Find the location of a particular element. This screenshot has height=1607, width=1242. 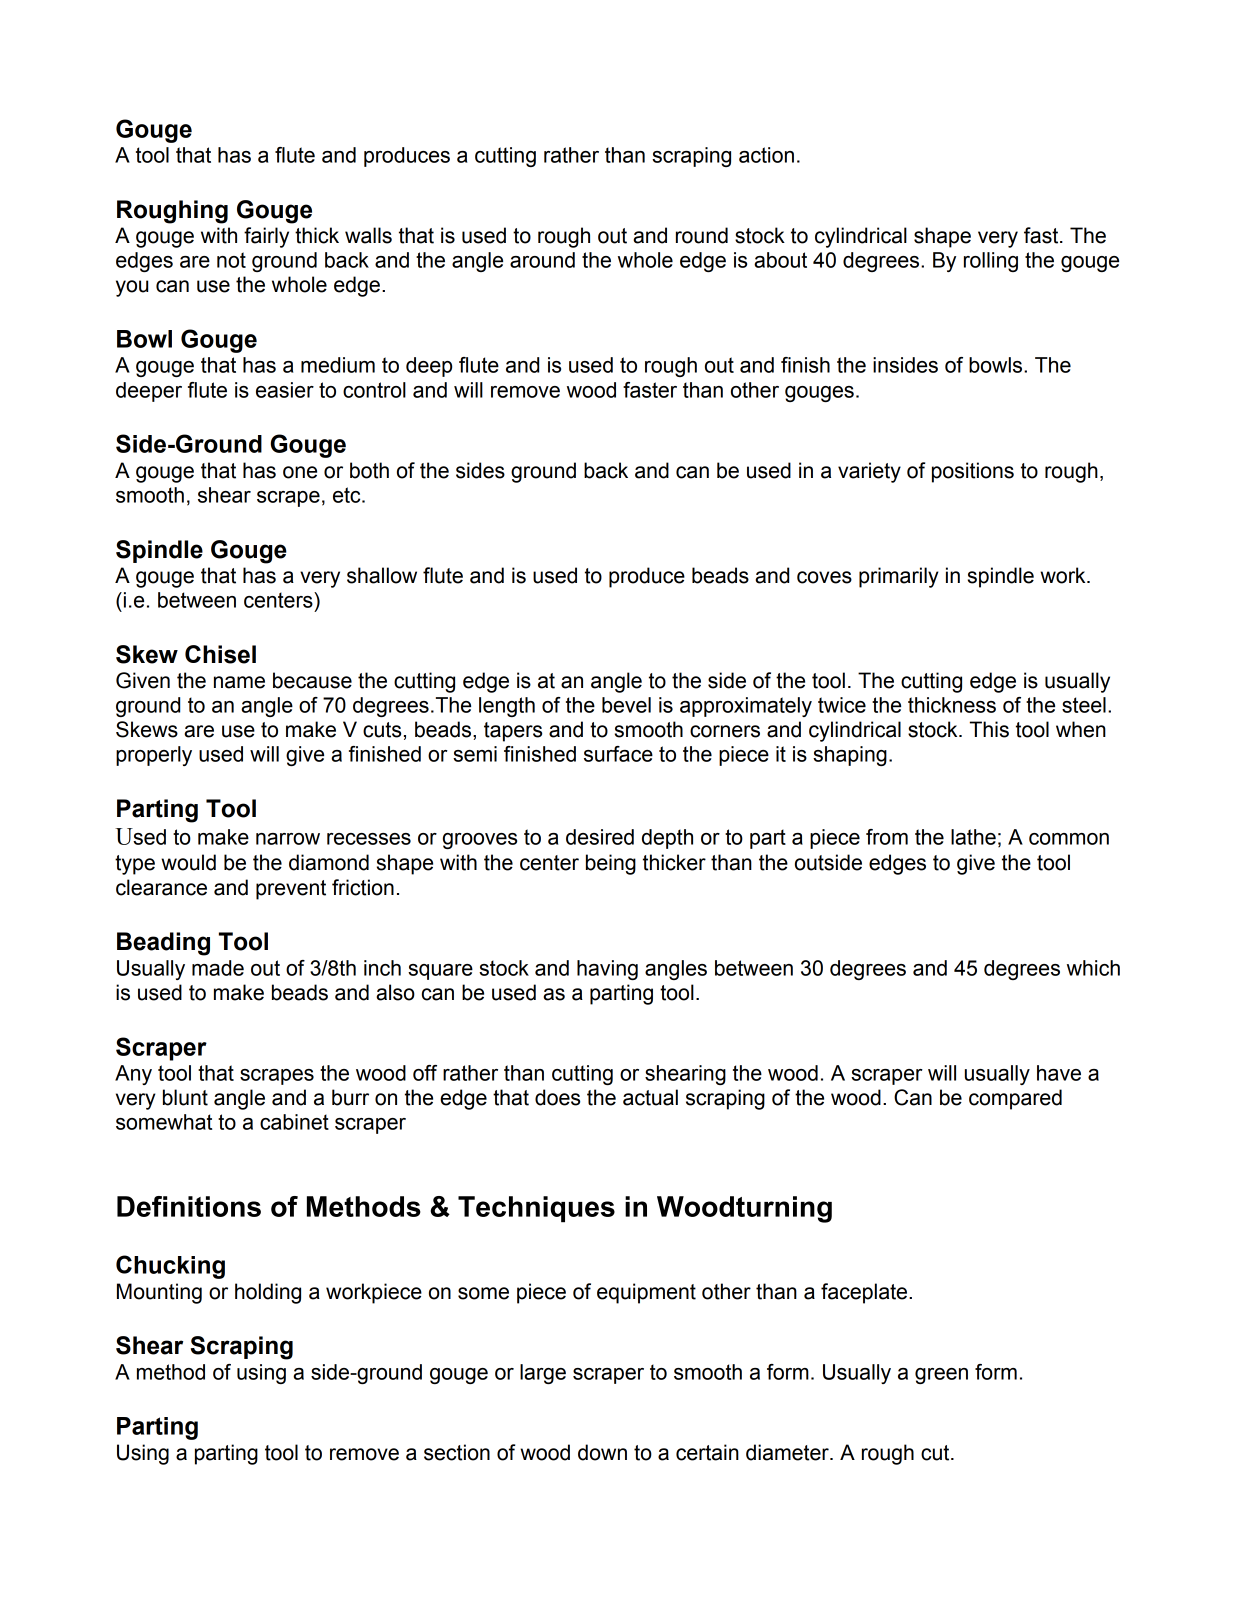

green is located at coordinates (941, 1376).
